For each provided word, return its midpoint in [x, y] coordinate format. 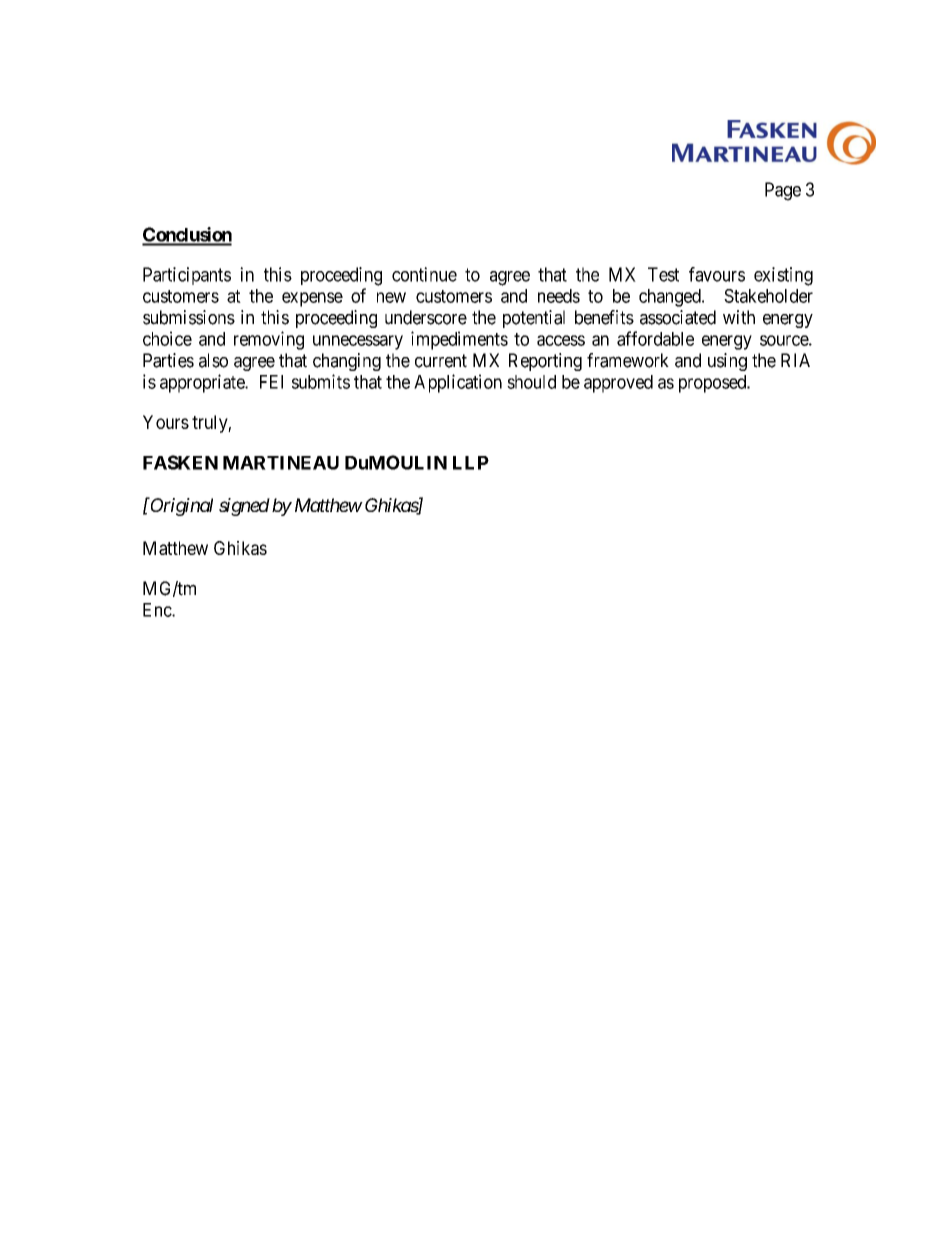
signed [244, 507]
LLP [471, 463]
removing [269, 340]
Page [783, 191]
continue [424, 274]
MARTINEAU [281, 463]
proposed [714, 384]
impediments [459, 340]
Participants [187, 276]
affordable [655, 338]
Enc [158, 610]
